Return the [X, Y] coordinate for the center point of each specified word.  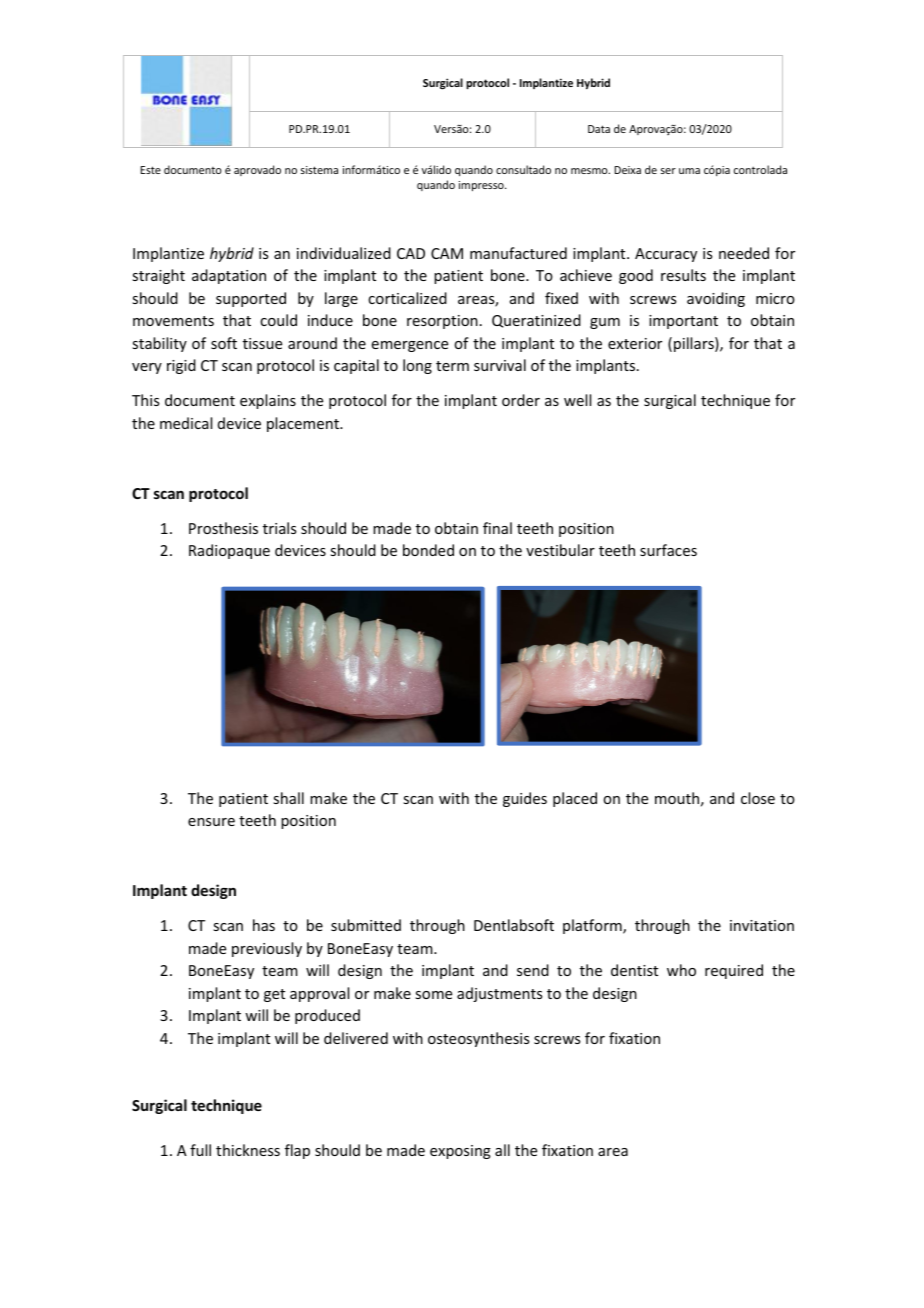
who [681, 970]
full [200, 1150]
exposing [460, 1152]
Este [150, 170]
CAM [447, 253]
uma [689, 171]
